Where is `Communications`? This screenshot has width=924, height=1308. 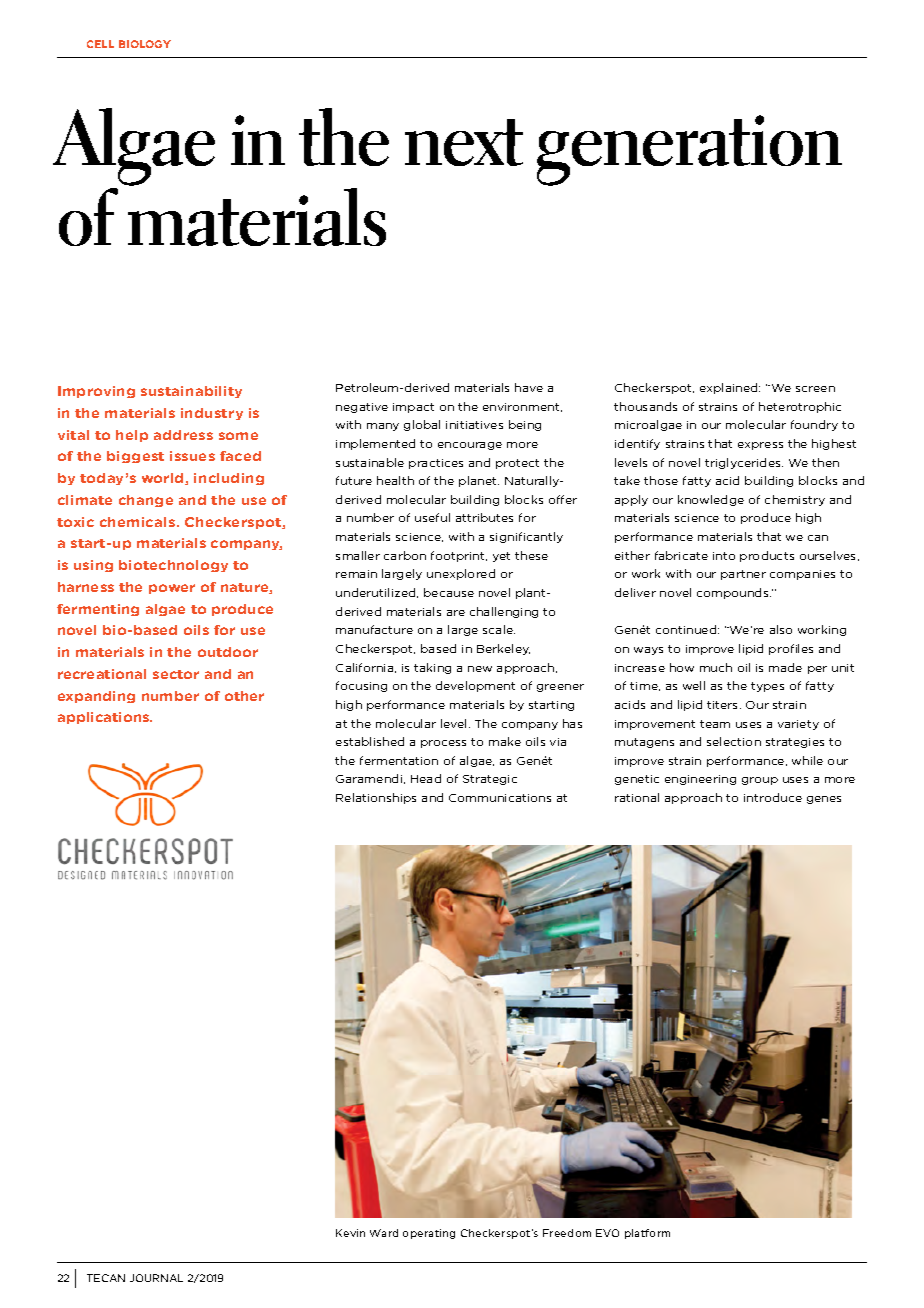
Communications is located at coordinates (500, 798).
